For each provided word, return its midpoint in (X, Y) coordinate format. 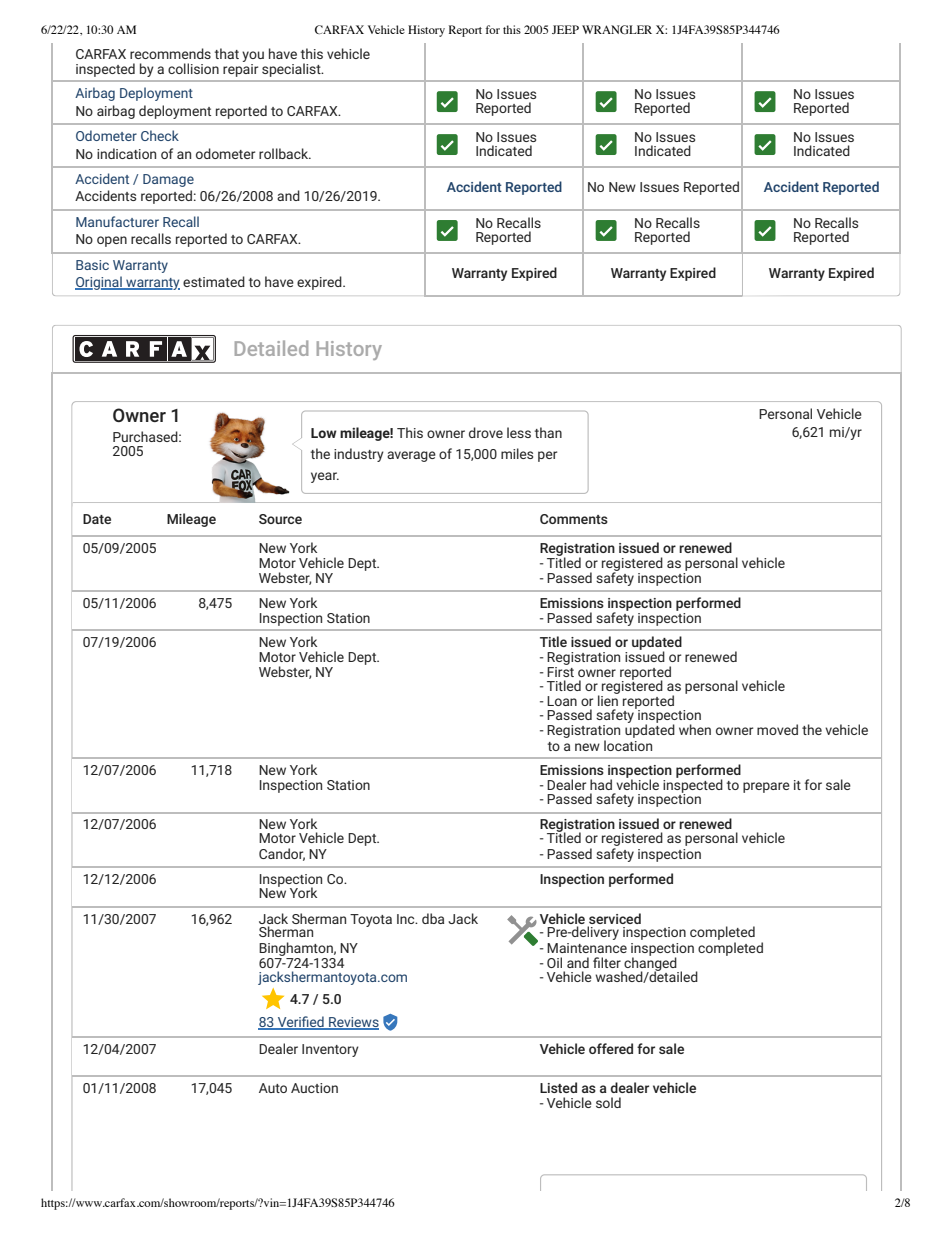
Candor (282, 854)
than (548, 432)
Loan (562, 701)
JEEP (565, 29)
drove (486, 432)
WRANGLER (617, 29)
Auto (273, 1088)
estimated (214, 281)
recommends (170, 53)
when (695, 729)
